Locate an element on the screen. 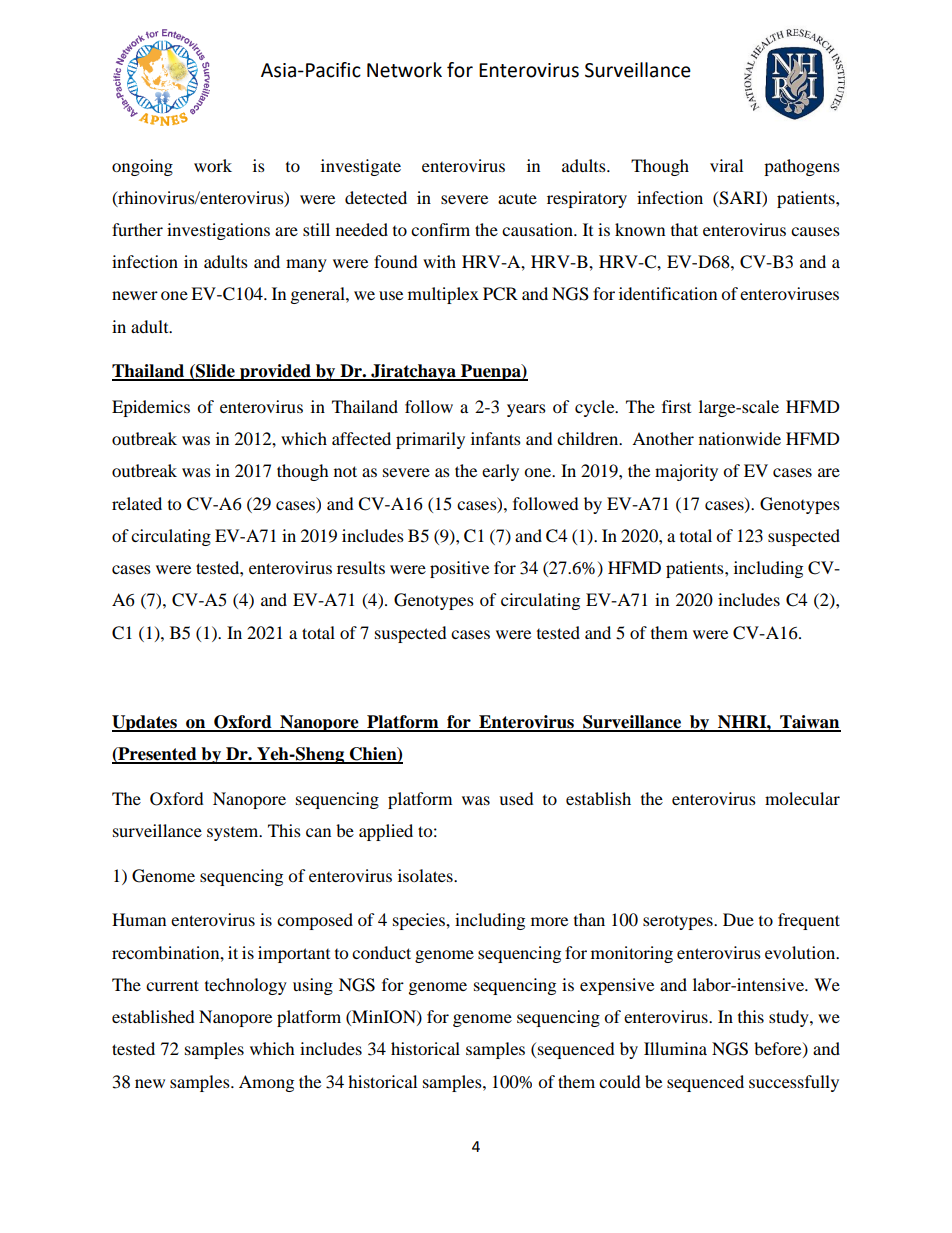 This screenshot has width=952, height=1233. investigations is located at coordinates (218, 231).
